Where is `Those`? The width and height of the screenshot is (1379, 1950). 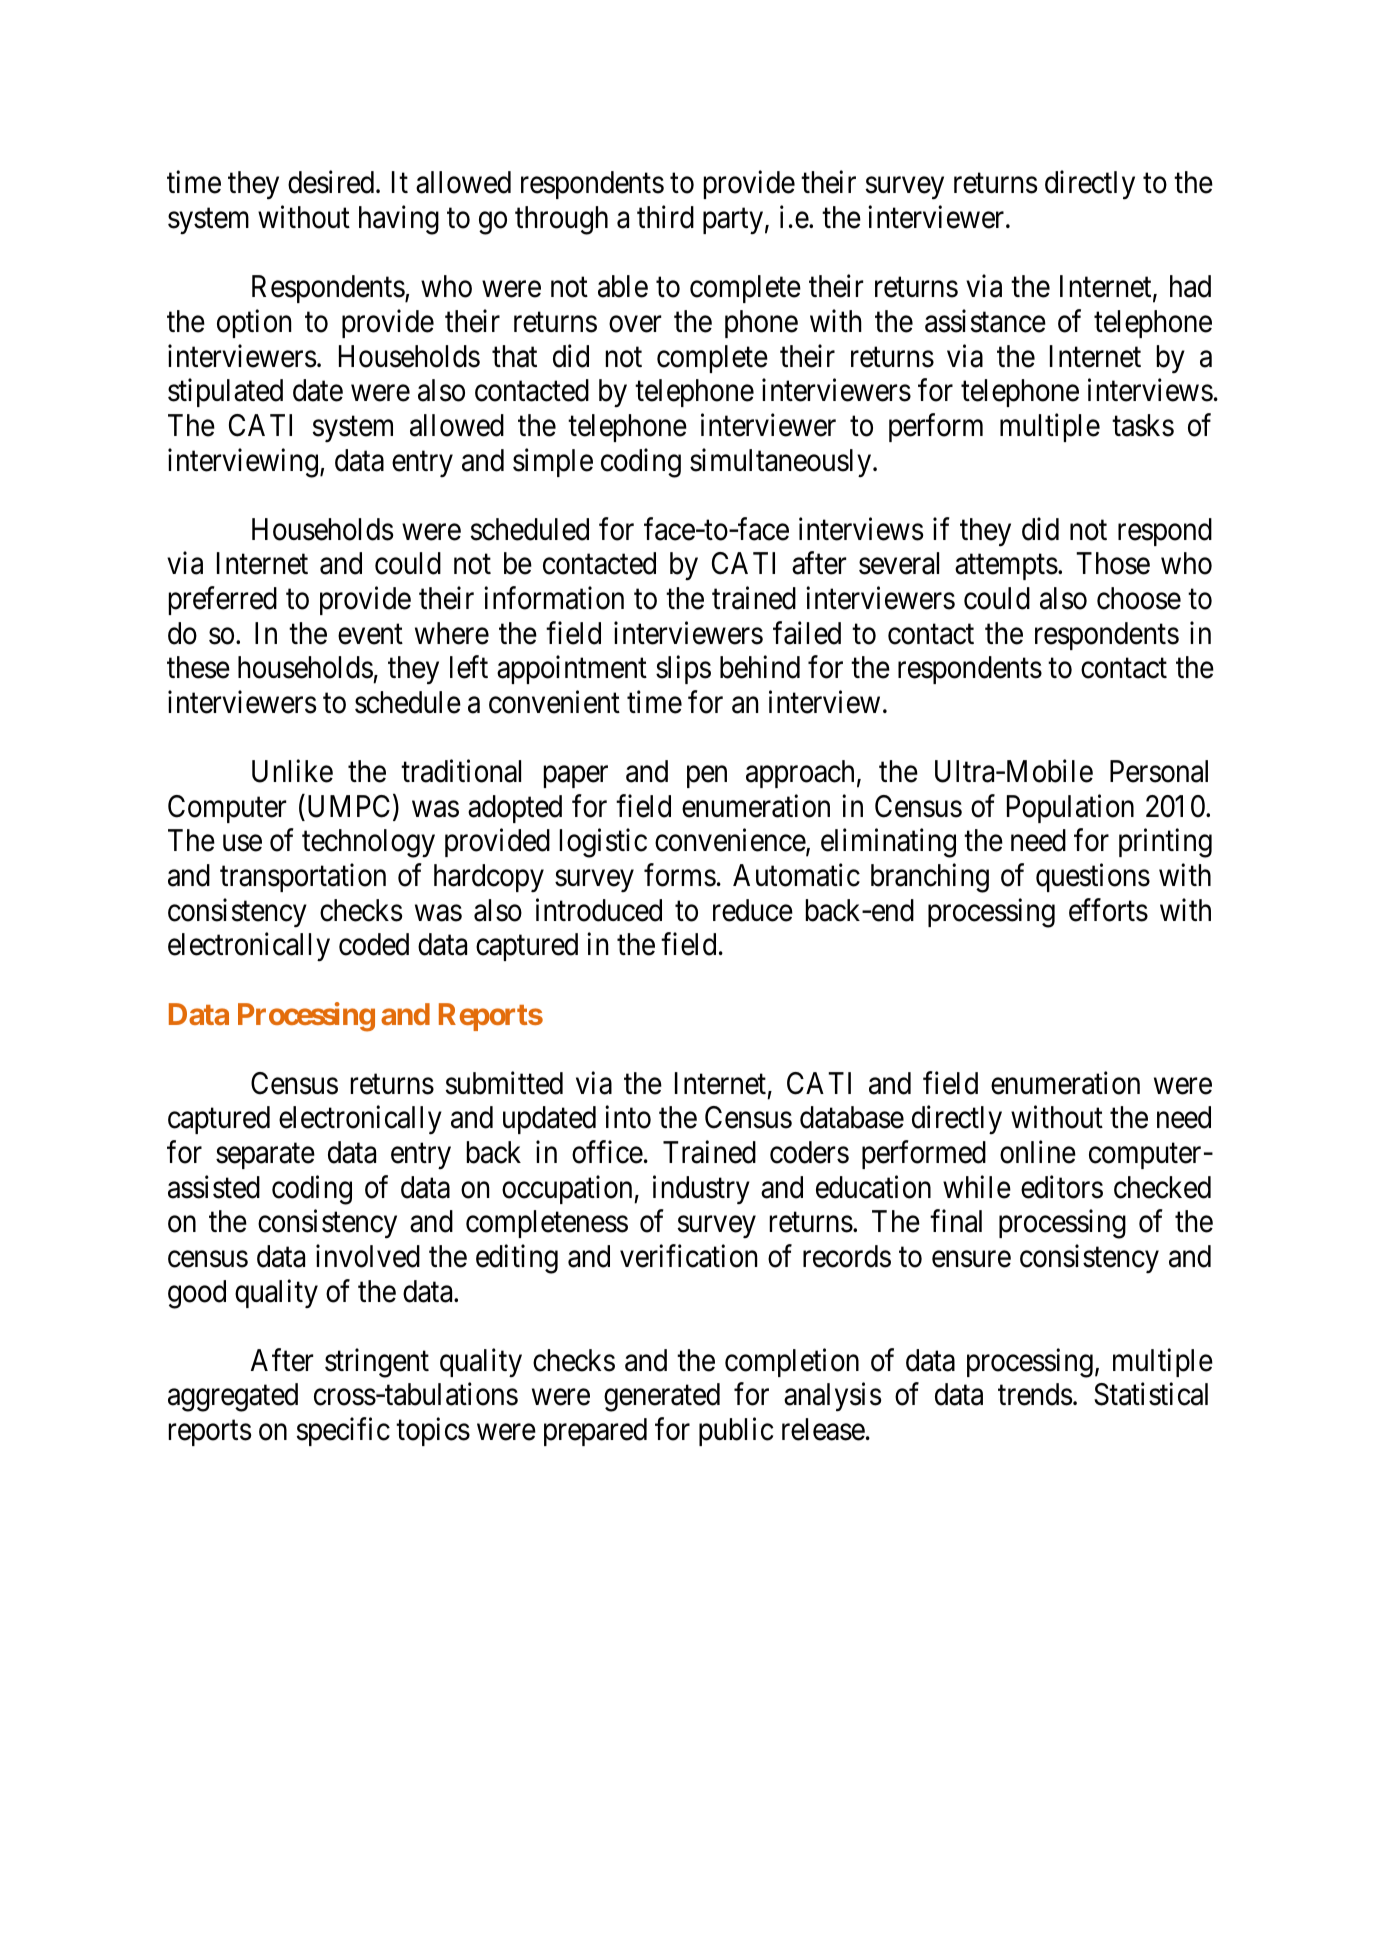 Those is located at coordinates (1113, 563).
